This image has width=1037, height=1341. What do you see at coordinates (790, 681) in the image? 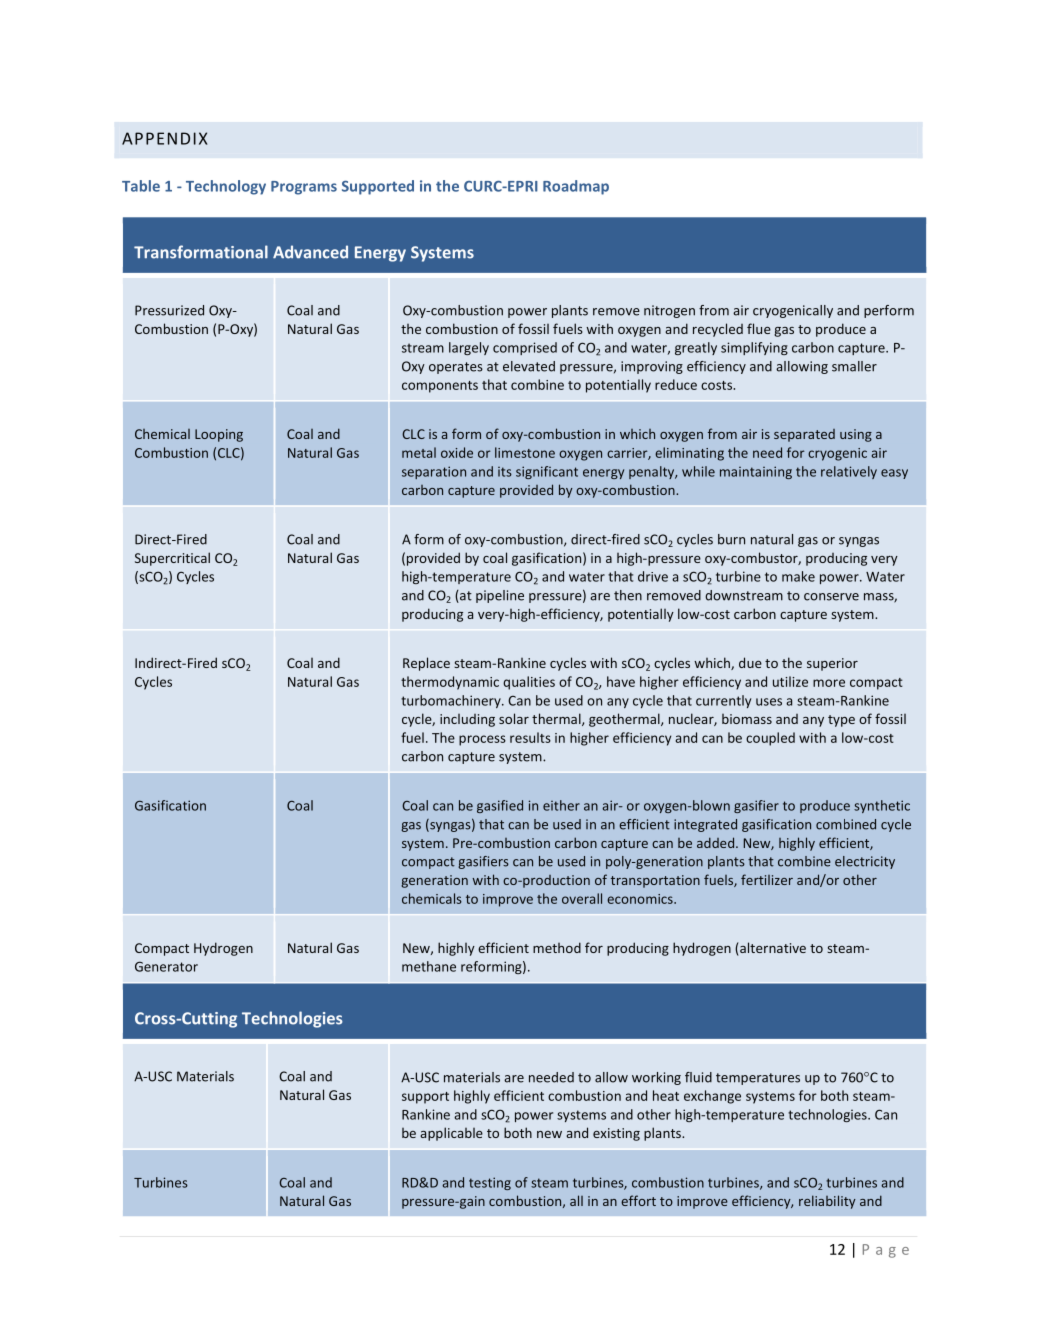
I see `utilize` at bounding box center [790, 681].
